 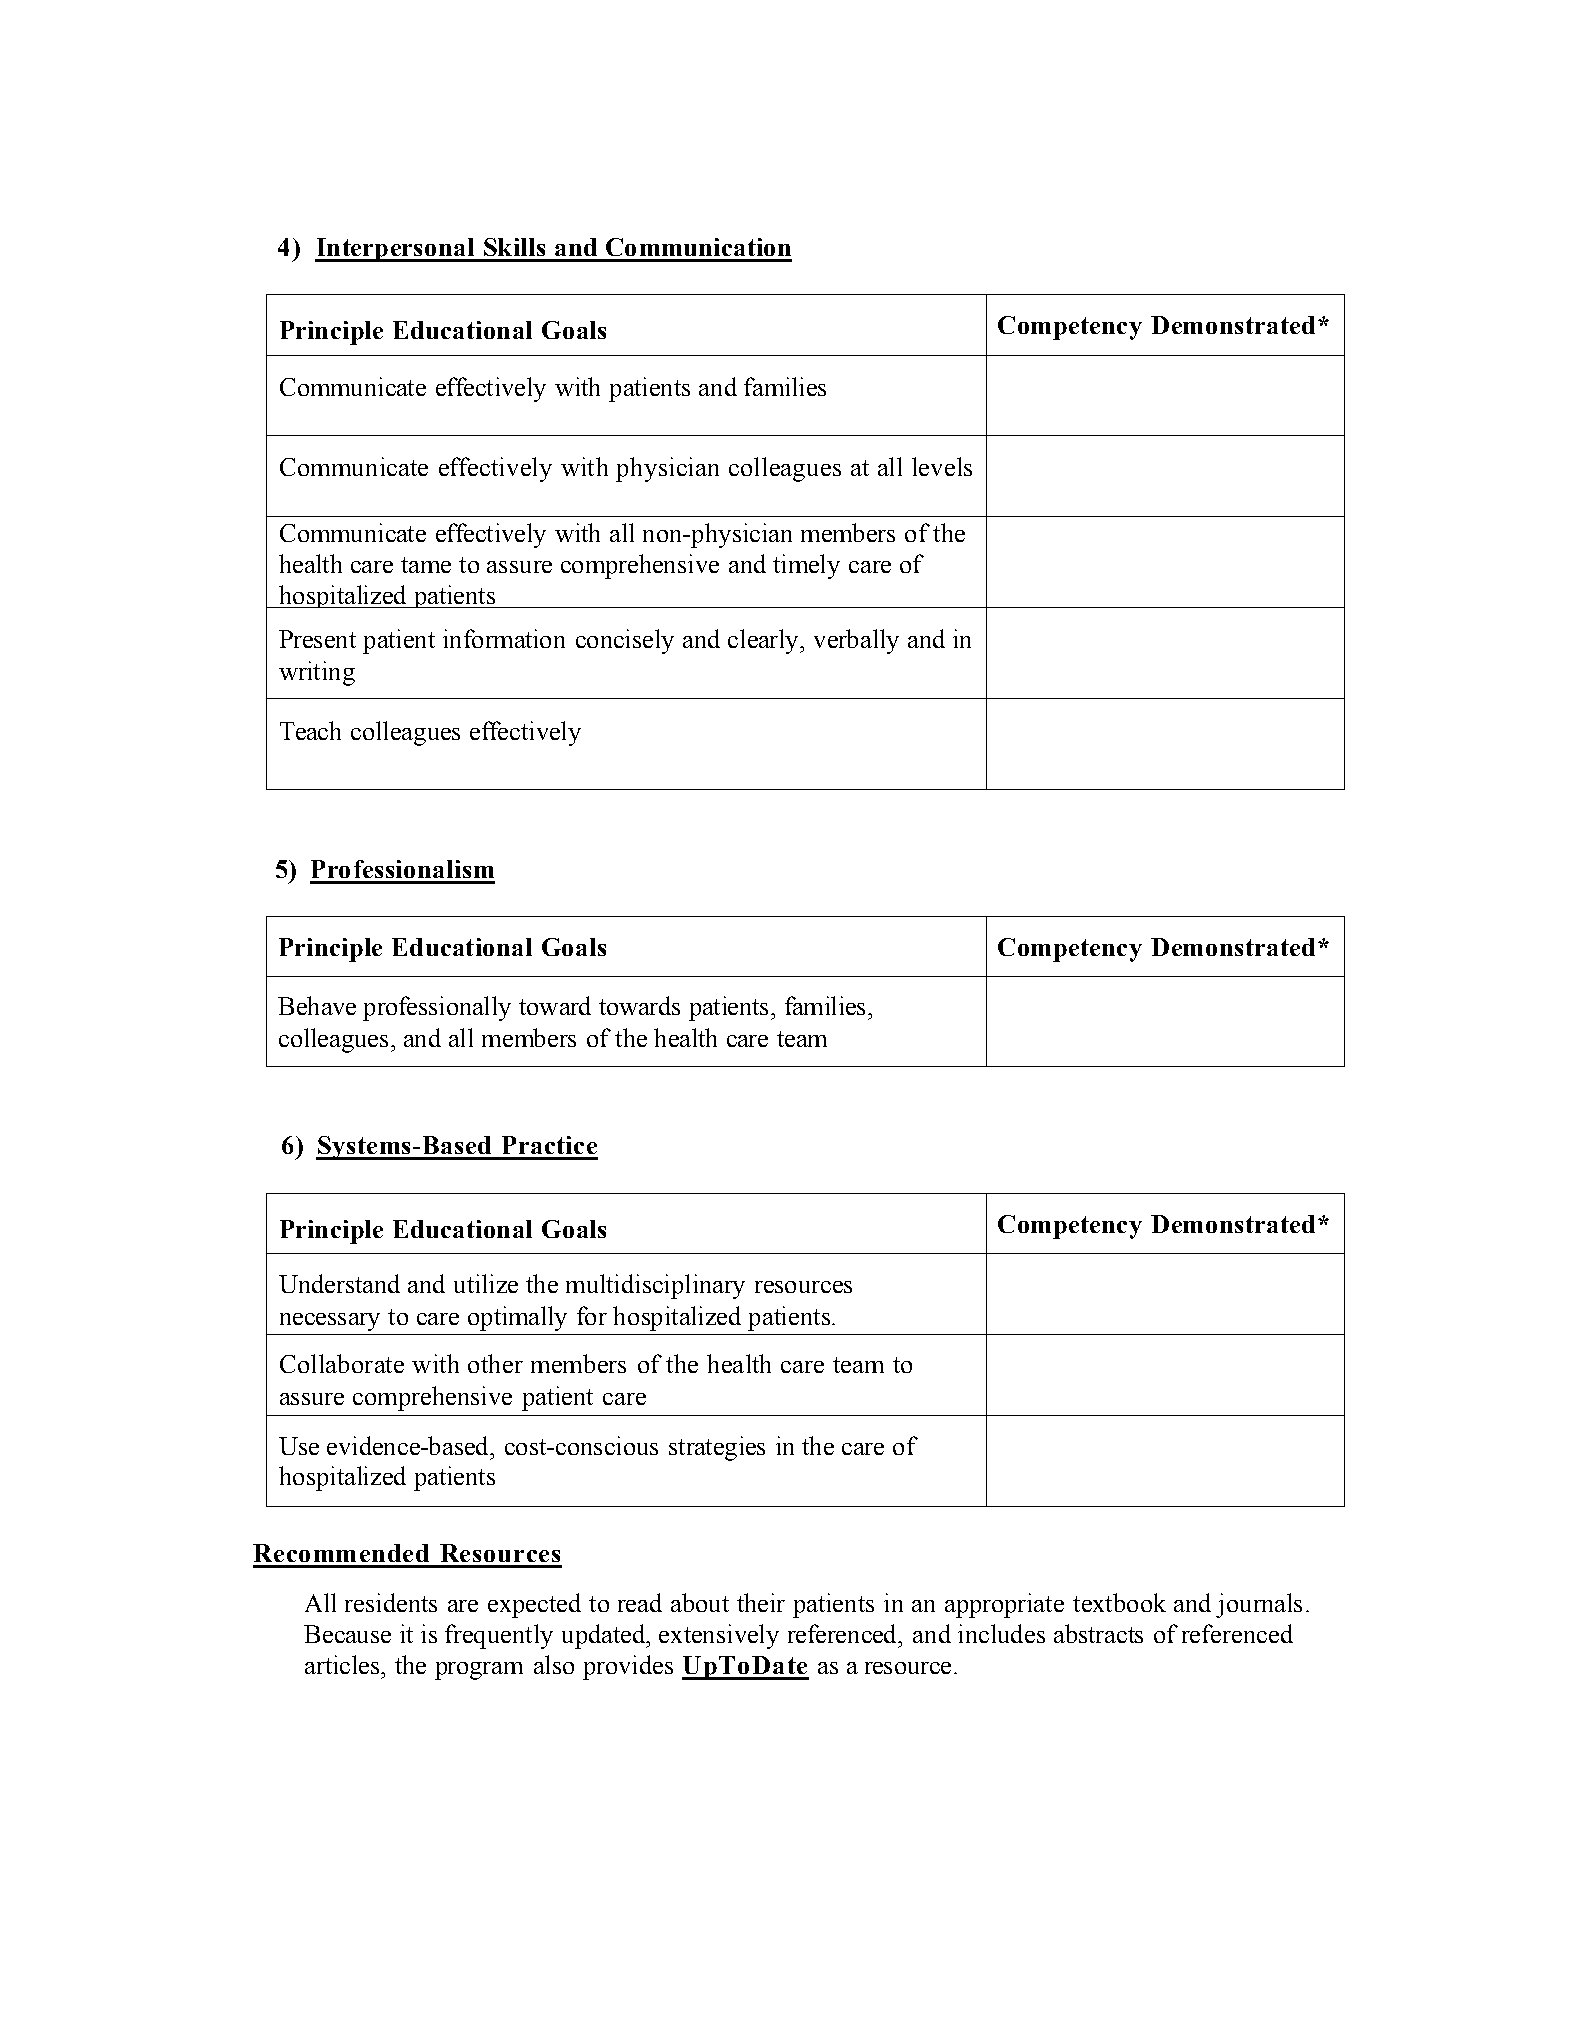 I want to click on Interpersonal, so click(x=395, y=250).
